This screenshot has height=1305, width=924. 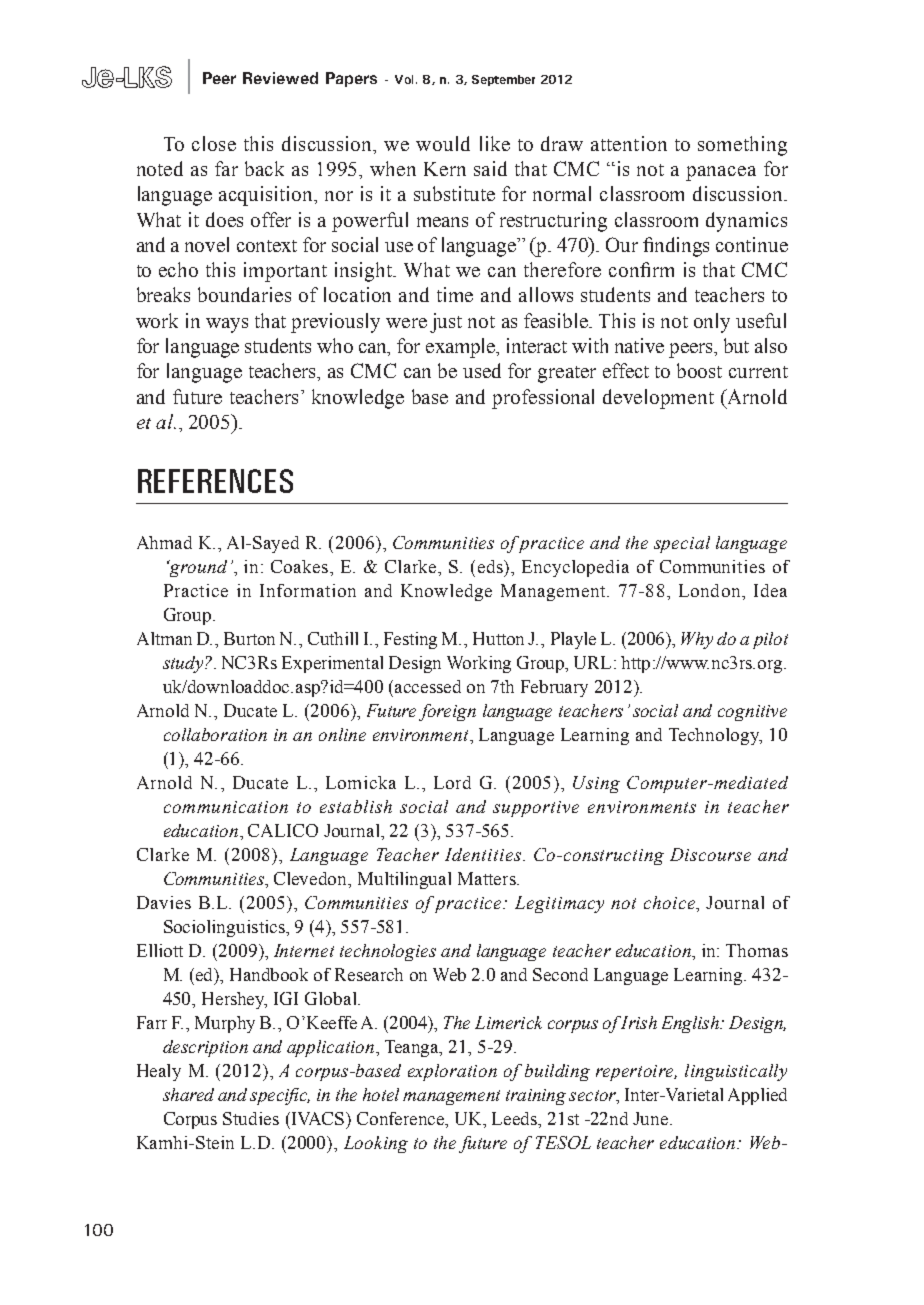 I want to click on boost, so click(x=699, y=370).
